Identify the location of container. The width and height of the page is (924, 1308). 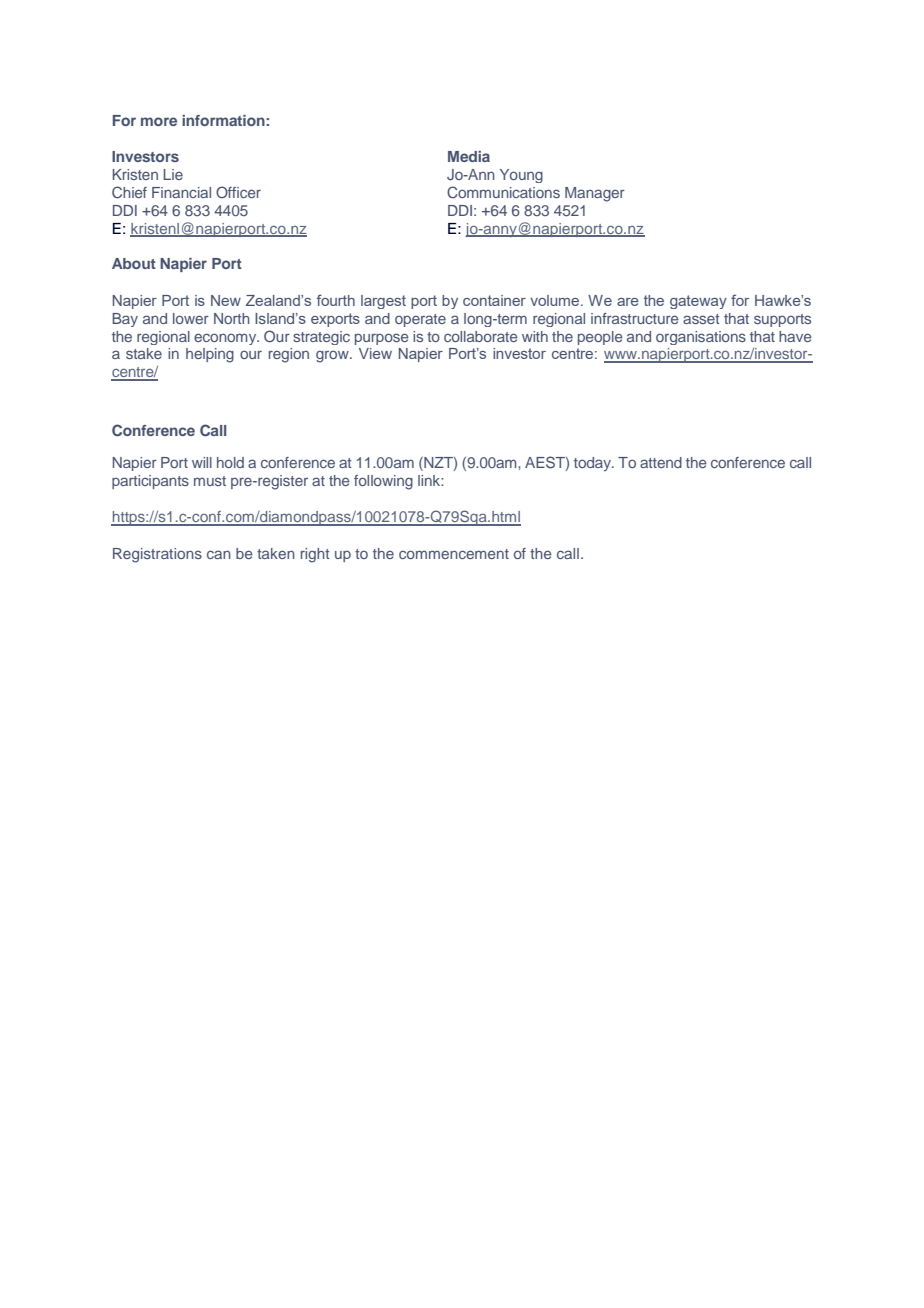
(494, 300).
